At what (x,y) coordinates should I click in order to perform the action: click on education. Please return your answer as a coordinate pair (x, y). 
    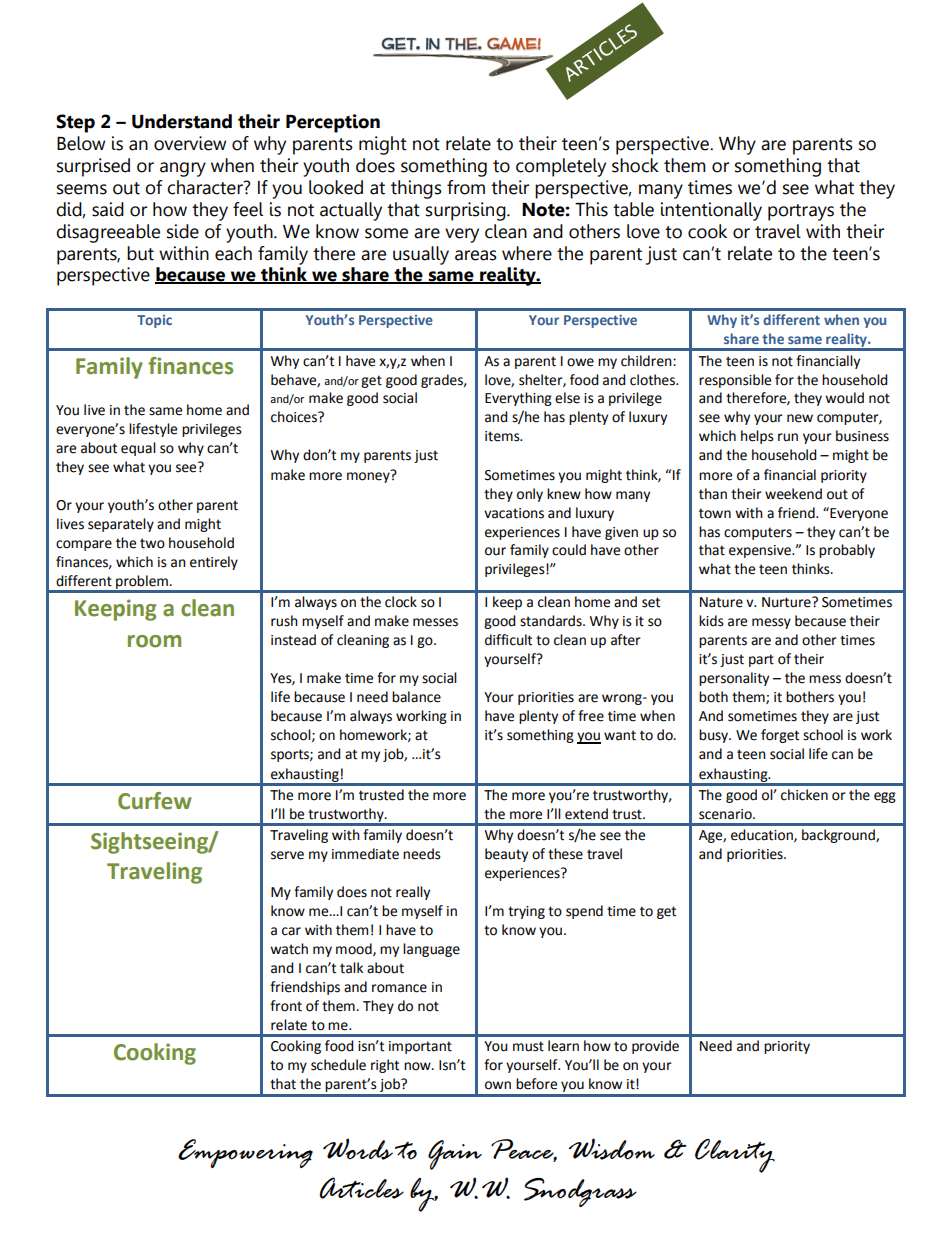
    Looking at the image, I should click on (763, 835).
